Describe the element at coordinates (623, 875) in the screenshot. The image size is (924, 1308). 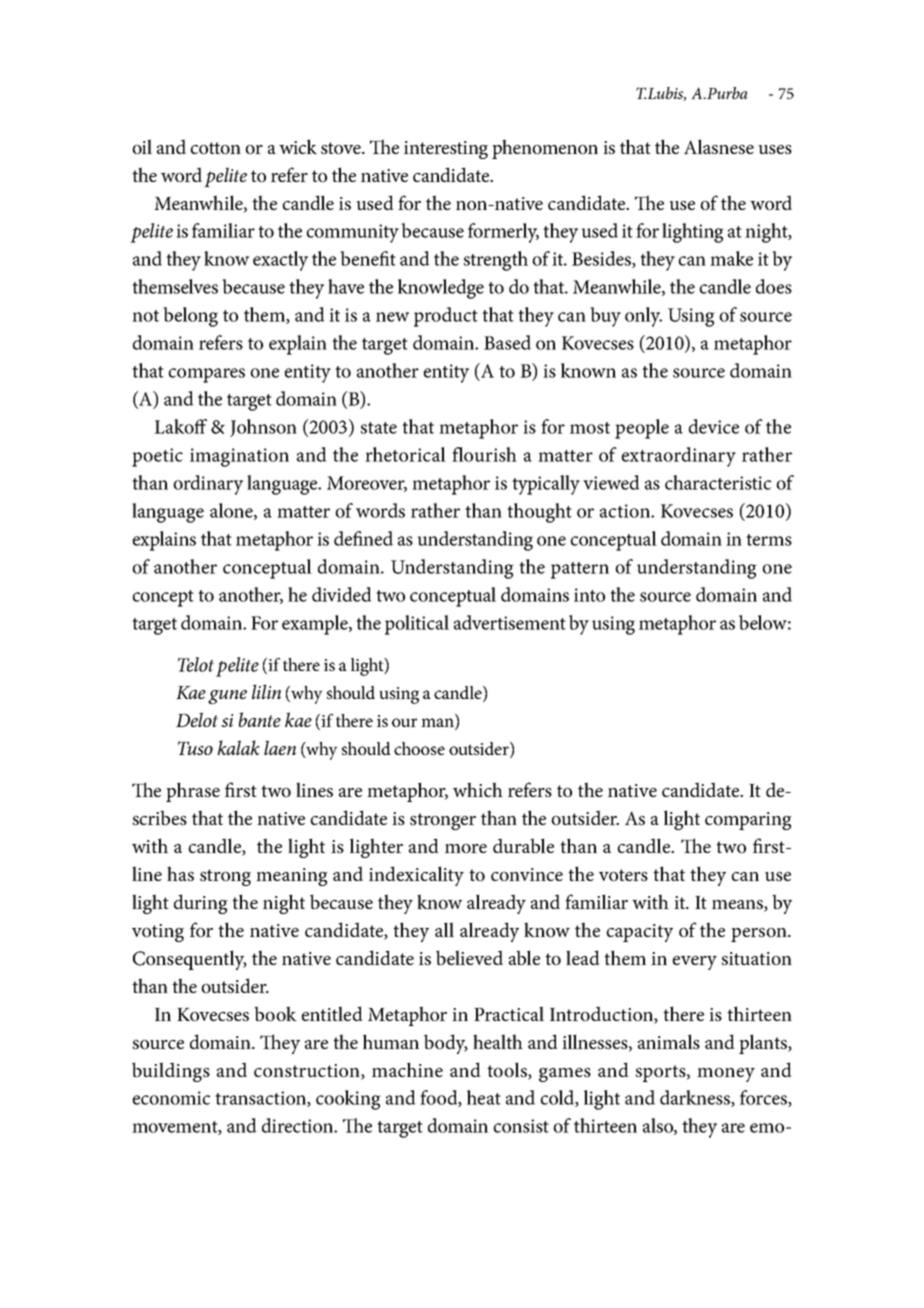
I see `voters` at that location.
